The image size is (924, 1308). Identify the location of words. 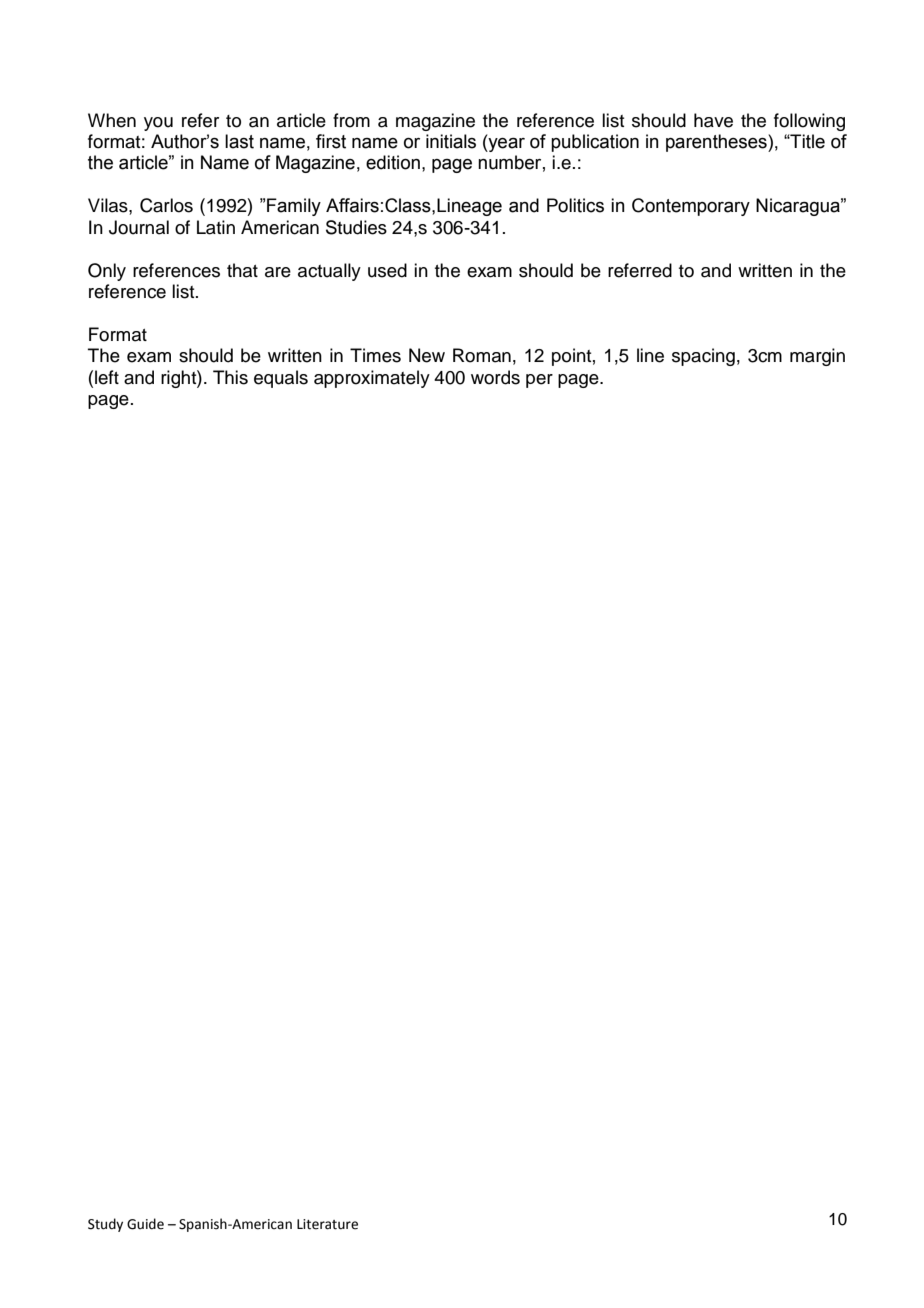
(495, 377).
